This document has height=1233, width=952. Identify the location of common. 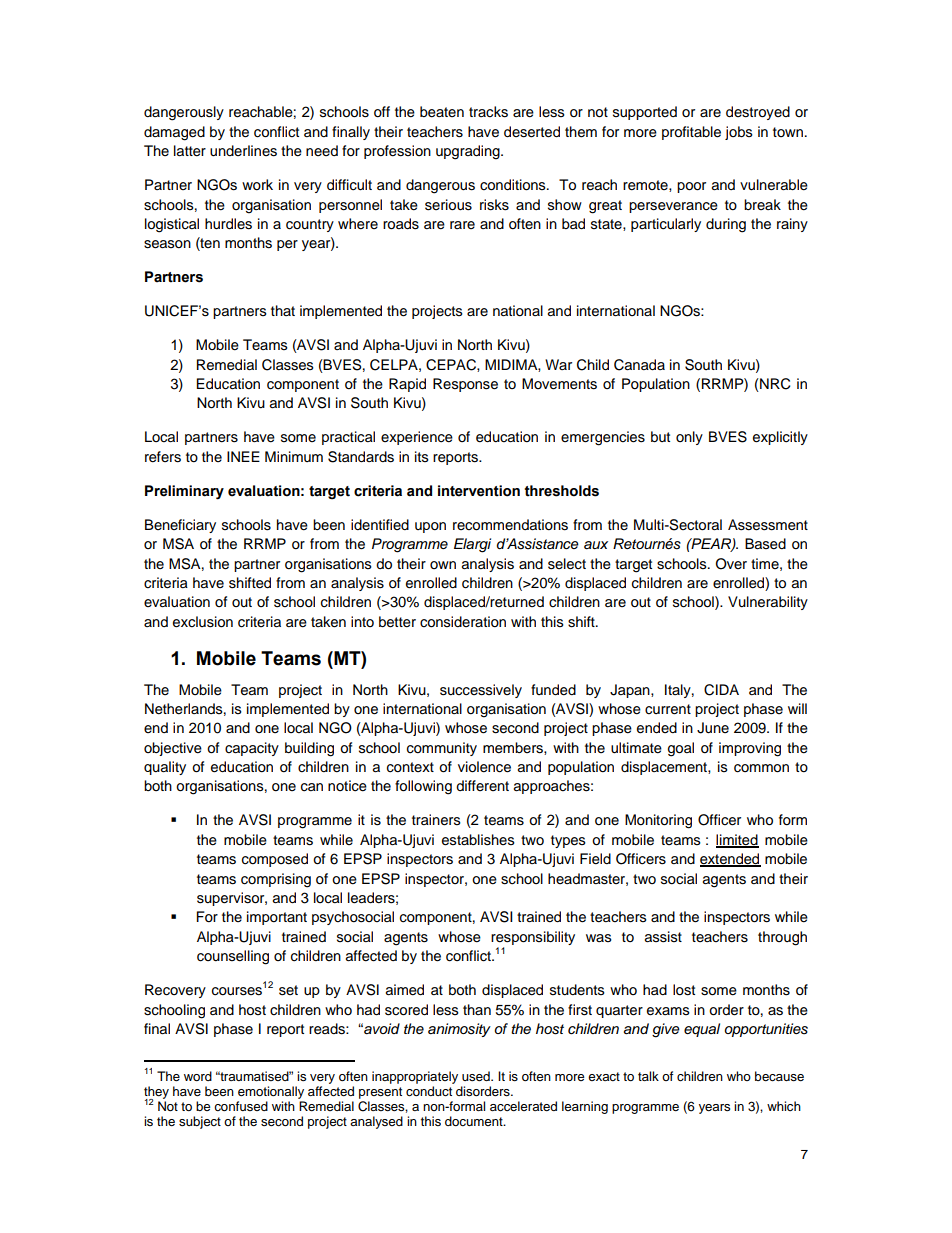
(761, 768).
